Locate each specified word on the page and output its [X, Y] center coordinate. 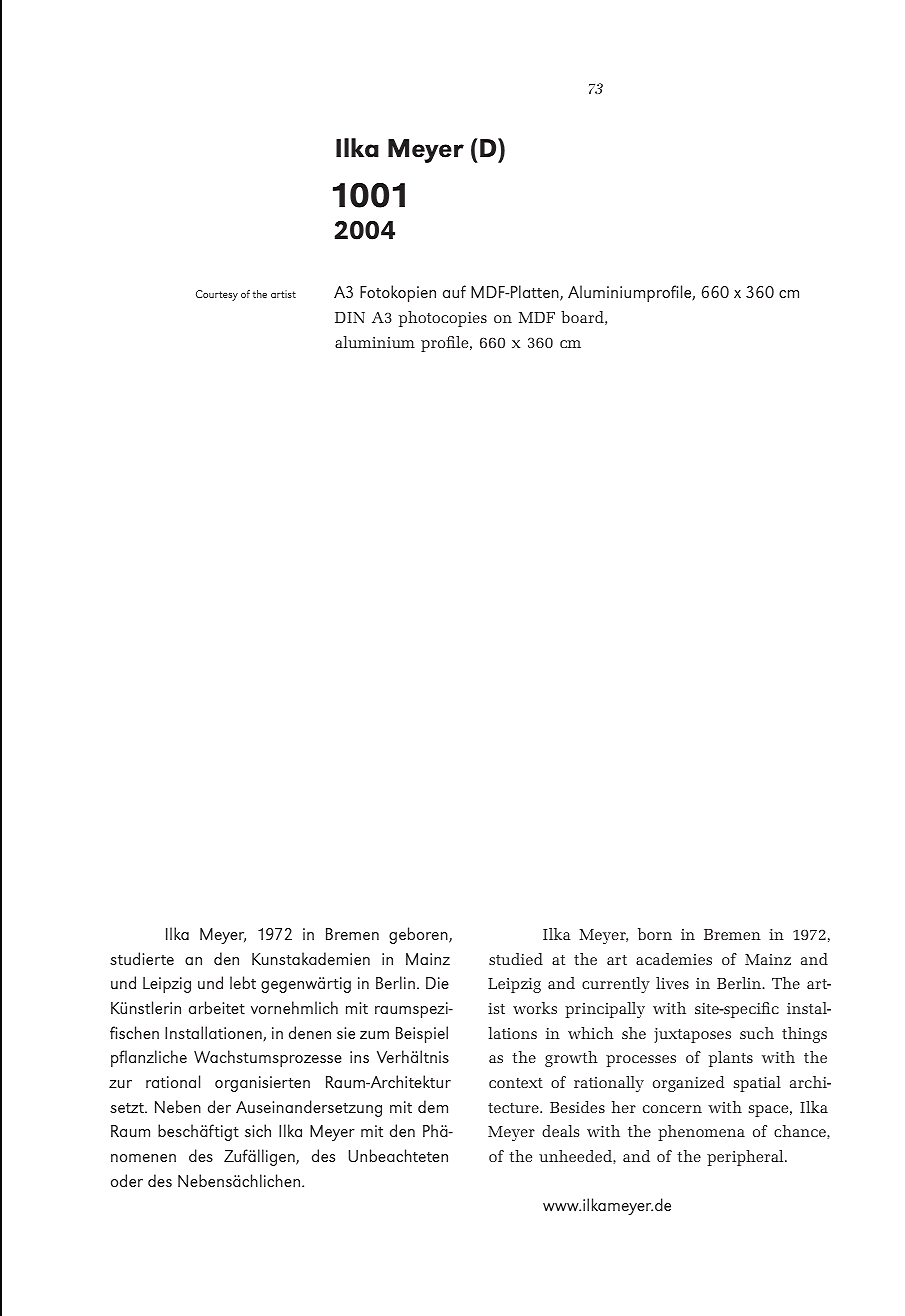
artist [283, 294]
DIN [350, 317]
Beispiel [422, 1034]
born [655, 934]
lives [672, 983]
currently [616, 985]
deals [560, 1131]
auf [454, 291]
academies [674, 959]
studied [516, 959]
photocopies [443, 319]
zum [374, 1035]
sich [258, 1130]
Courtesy [217, 295]
